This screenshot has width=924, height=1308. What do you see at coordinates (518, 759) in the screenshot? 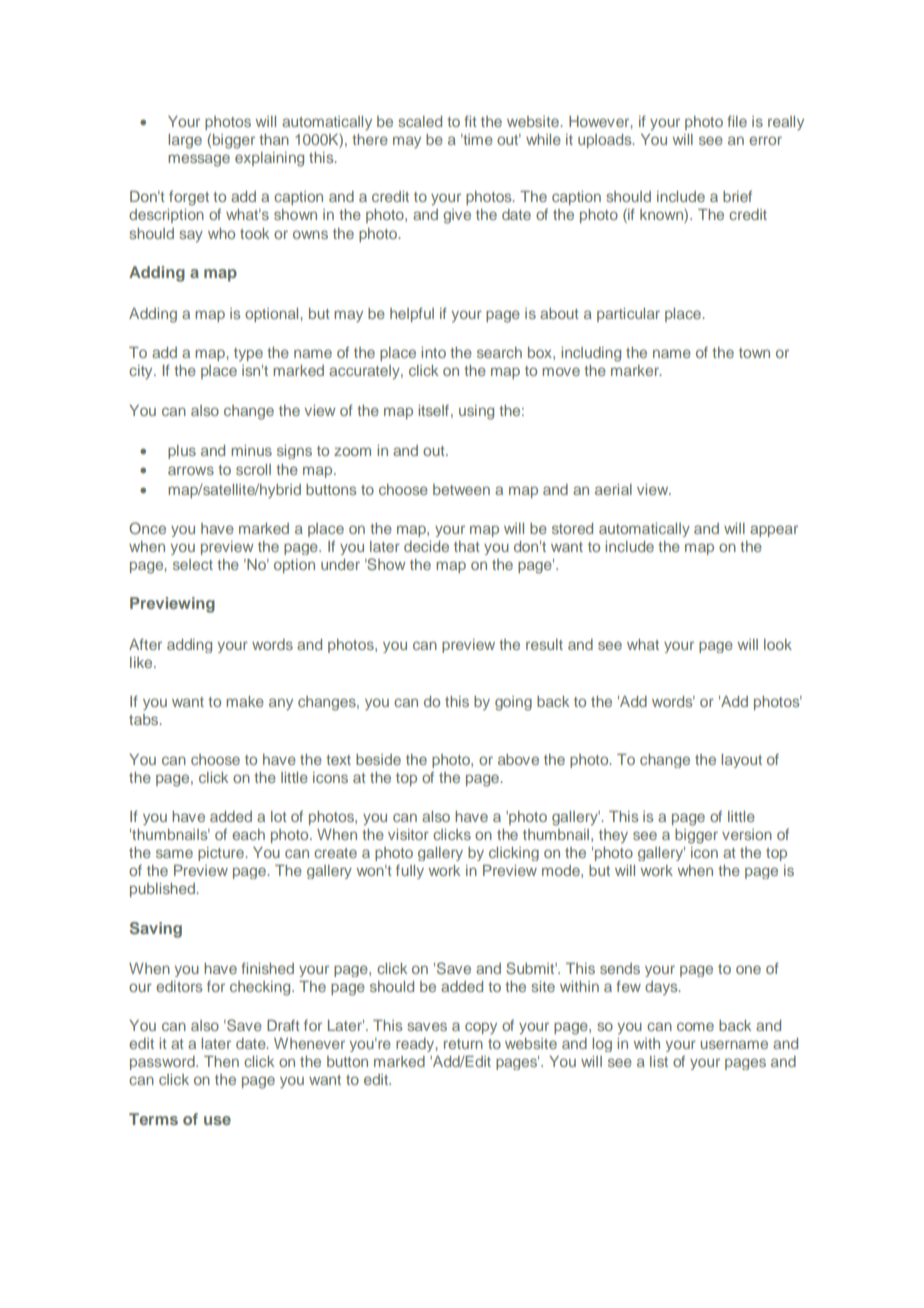
I see `above` at bounding box center [518, 759].
